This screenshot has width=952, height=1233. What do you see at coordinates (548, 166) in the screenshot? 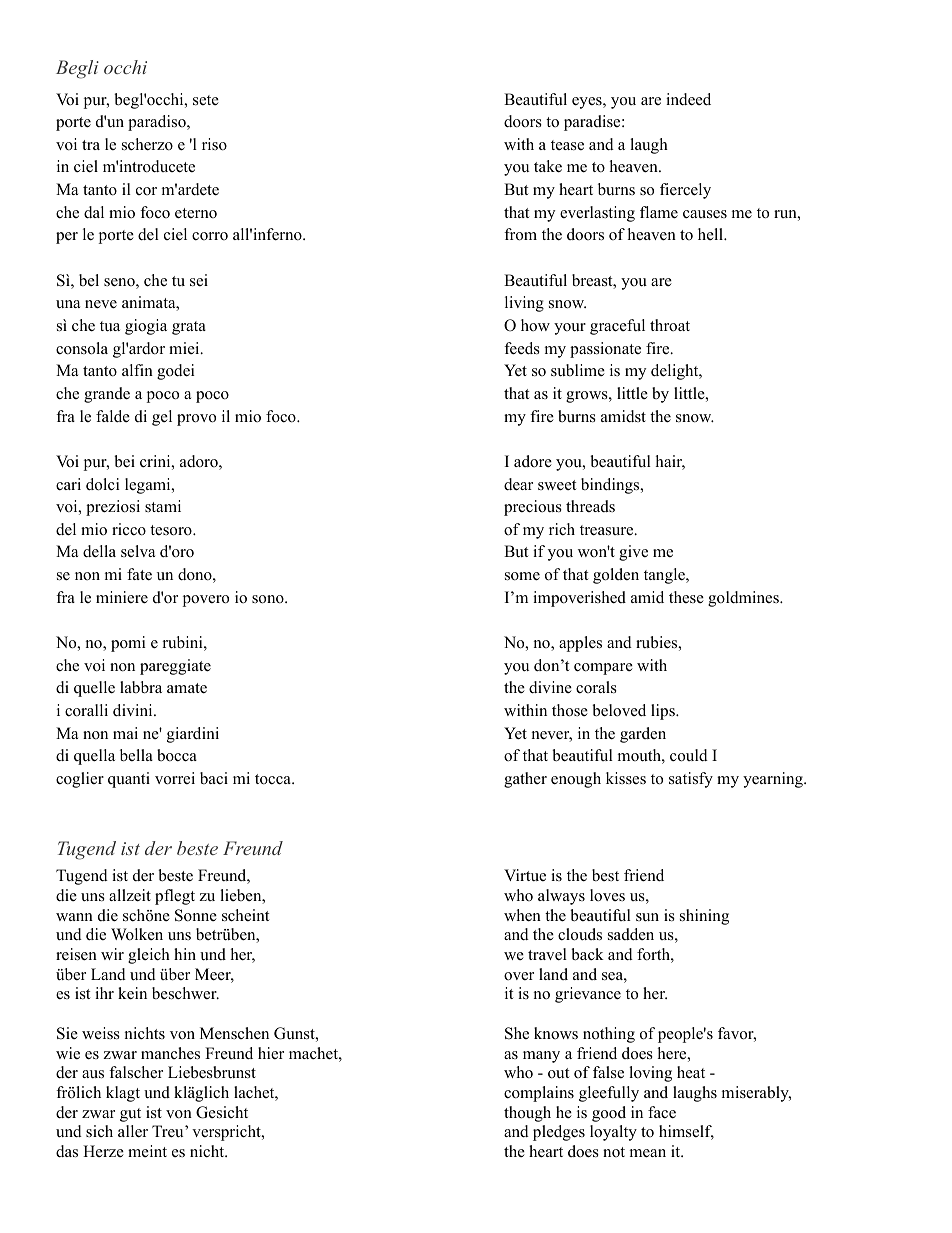
I see `take` at bounding box center [548, 166].
